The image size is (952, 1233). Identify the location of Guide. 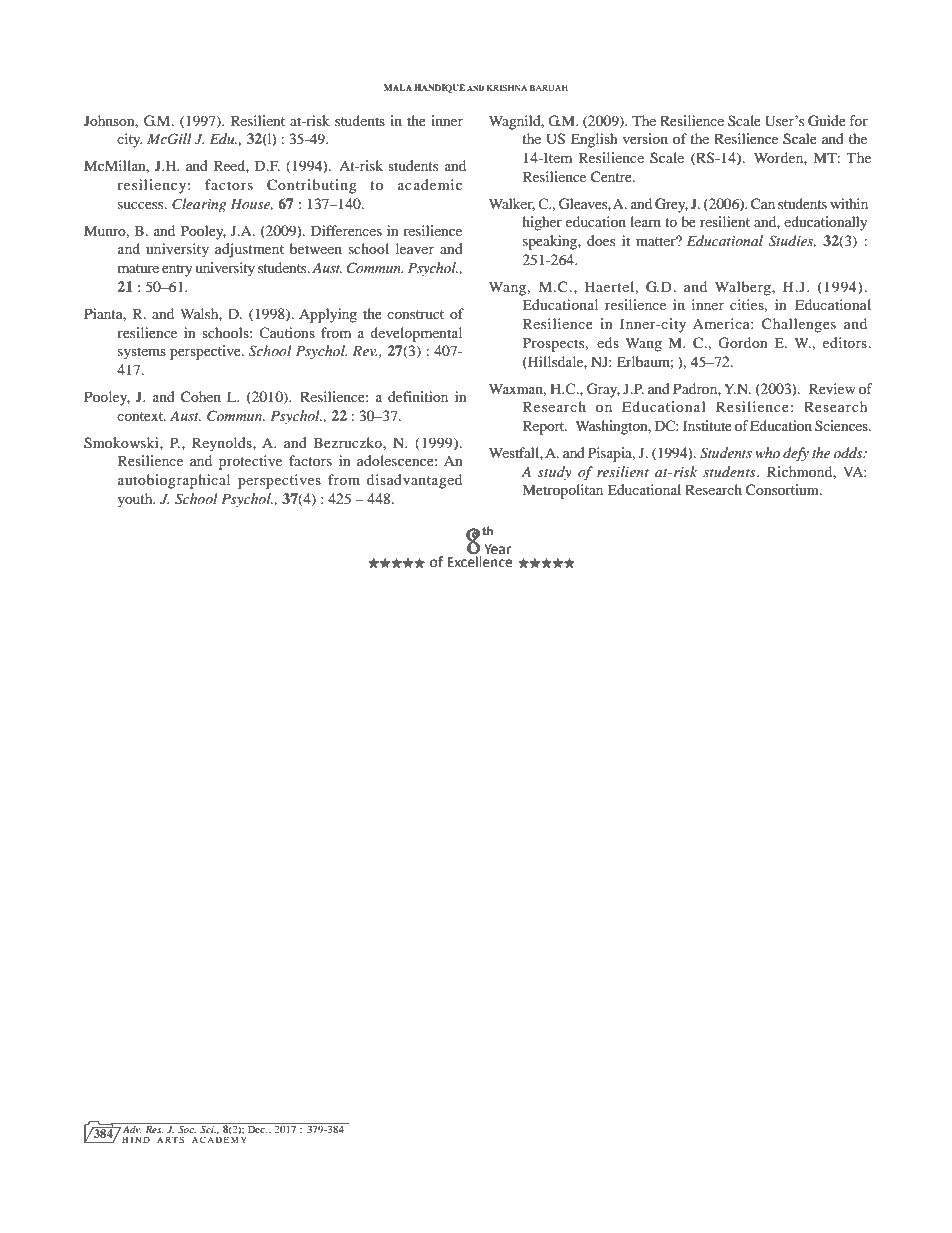
(827, 121).
